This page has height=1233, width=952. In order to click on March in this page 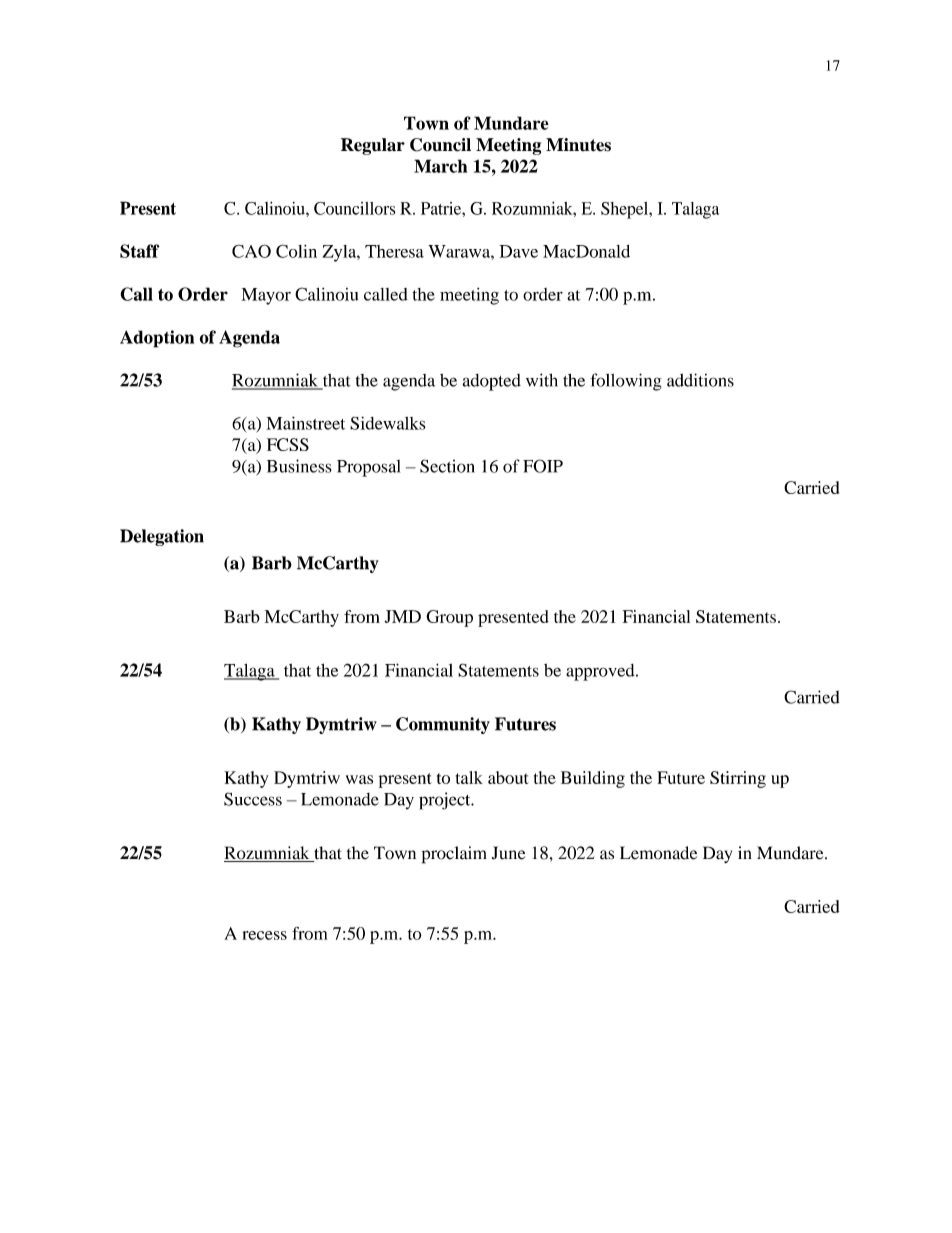, I will do `click(440, 166)`.
